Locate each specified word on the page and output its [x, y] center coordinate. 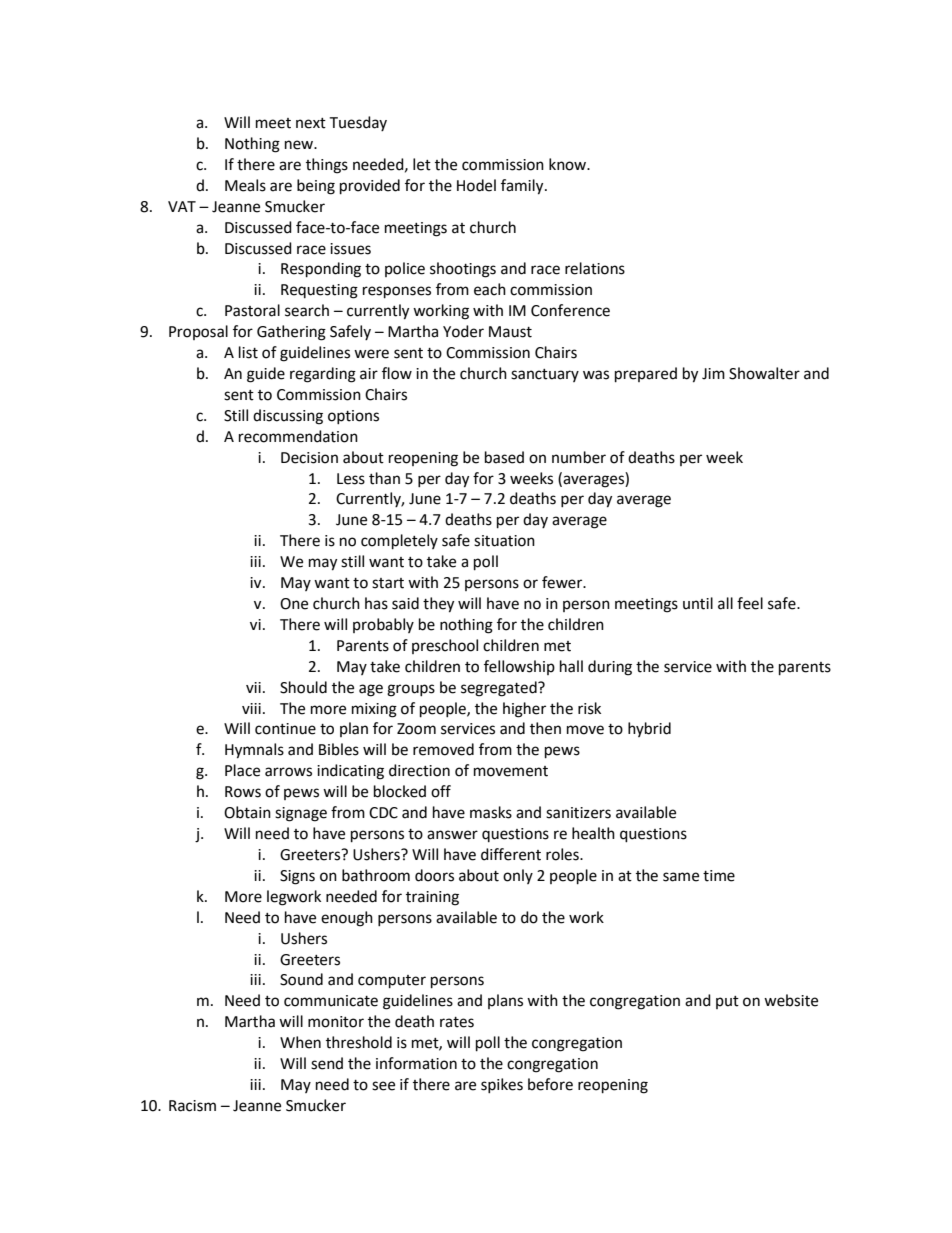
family [523, 187]
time [719, 876]
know [569, 164]
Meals [245, 185]
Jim [713, 374]
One [294, 604]
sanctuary [545, 375]
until [698, 603]
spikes [502, 1085]
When [300, 1042]
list [248, 352]
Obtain [247, 812]
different [511, 854]
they [438, 605]
